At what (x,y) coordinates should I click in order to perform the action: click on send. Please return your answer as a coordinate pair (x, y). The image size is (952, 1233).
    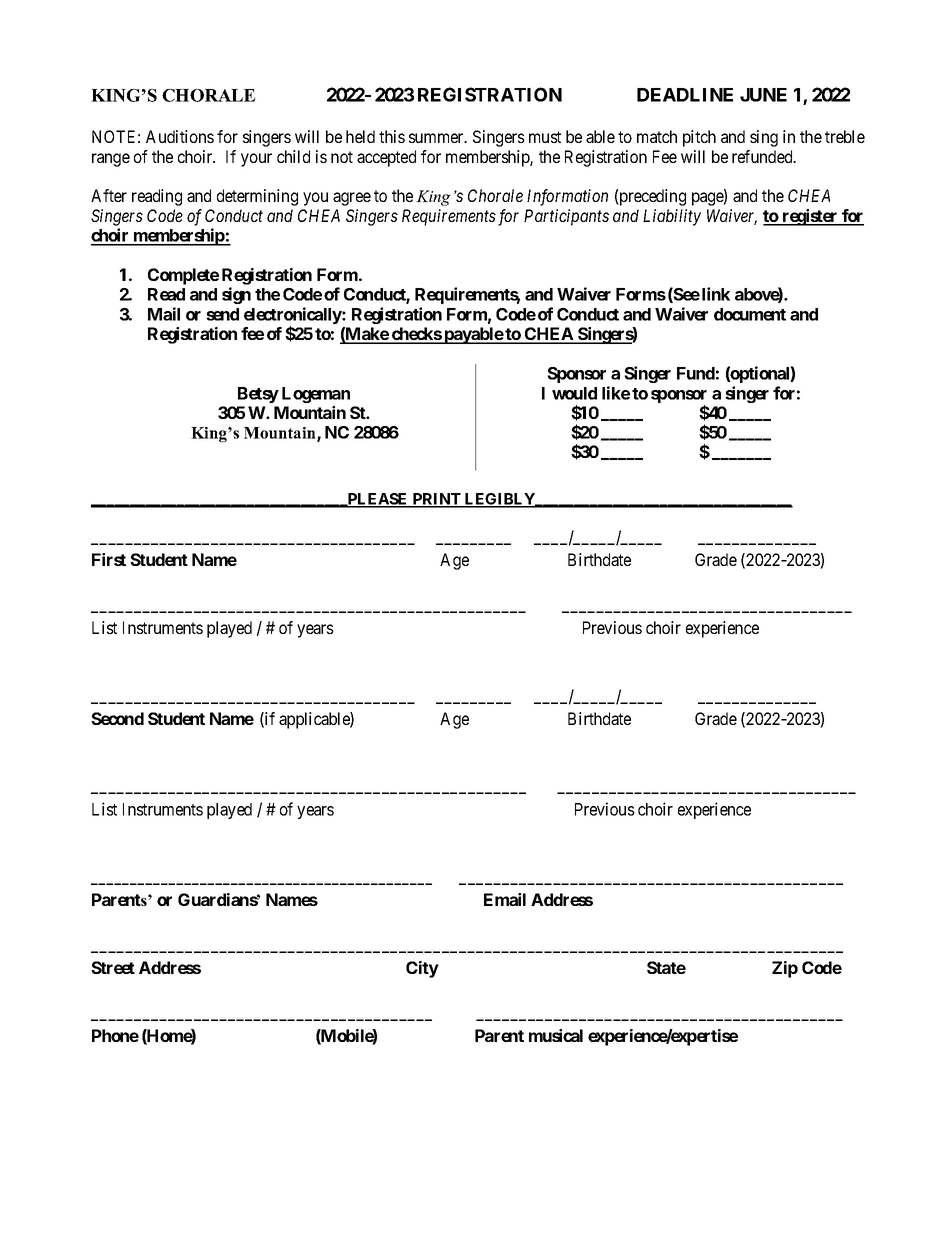
    Looking at the image, I should click on (222, 314).
